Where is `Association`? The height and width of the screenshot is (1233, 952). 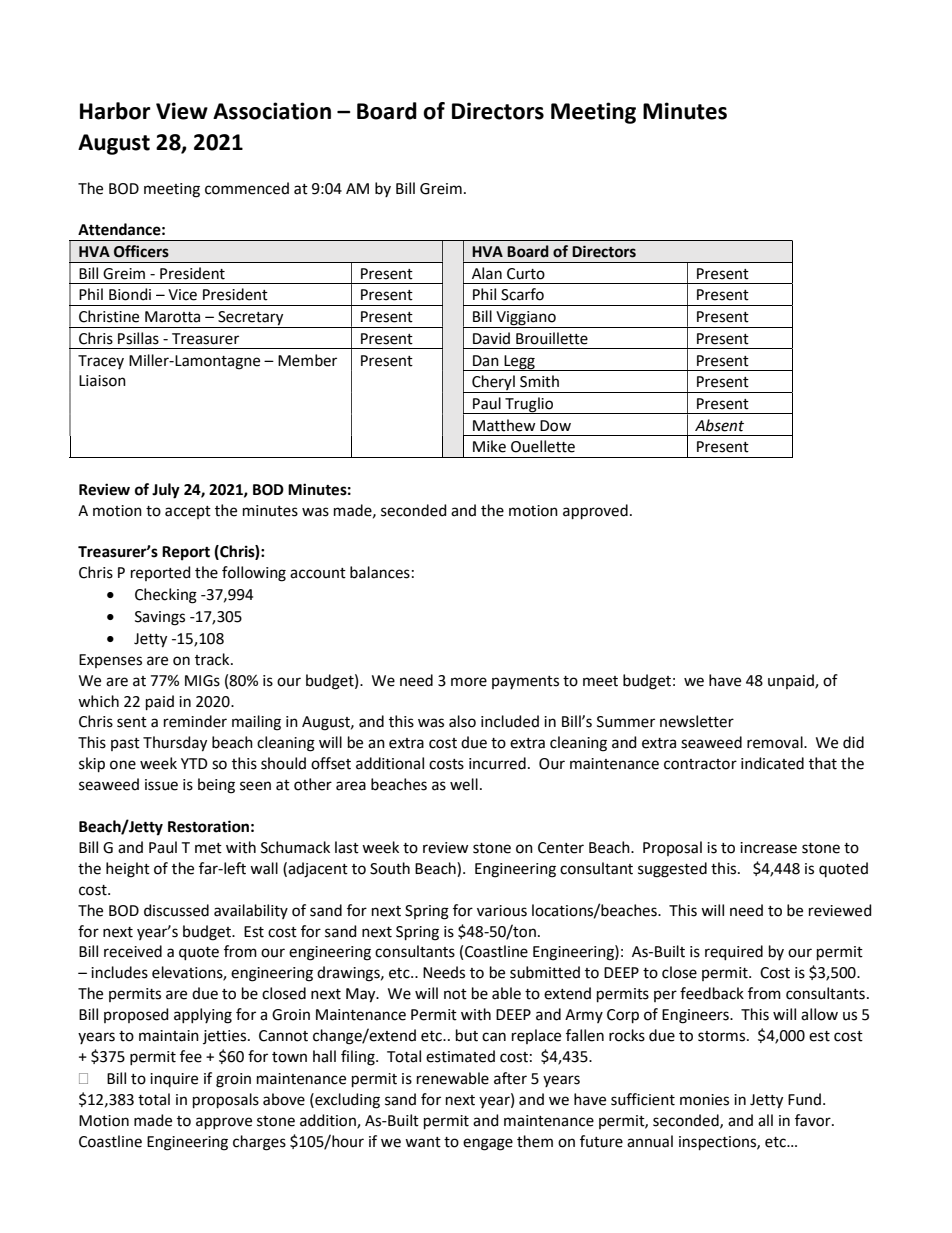
Association is located at coordinates (272, 111).
